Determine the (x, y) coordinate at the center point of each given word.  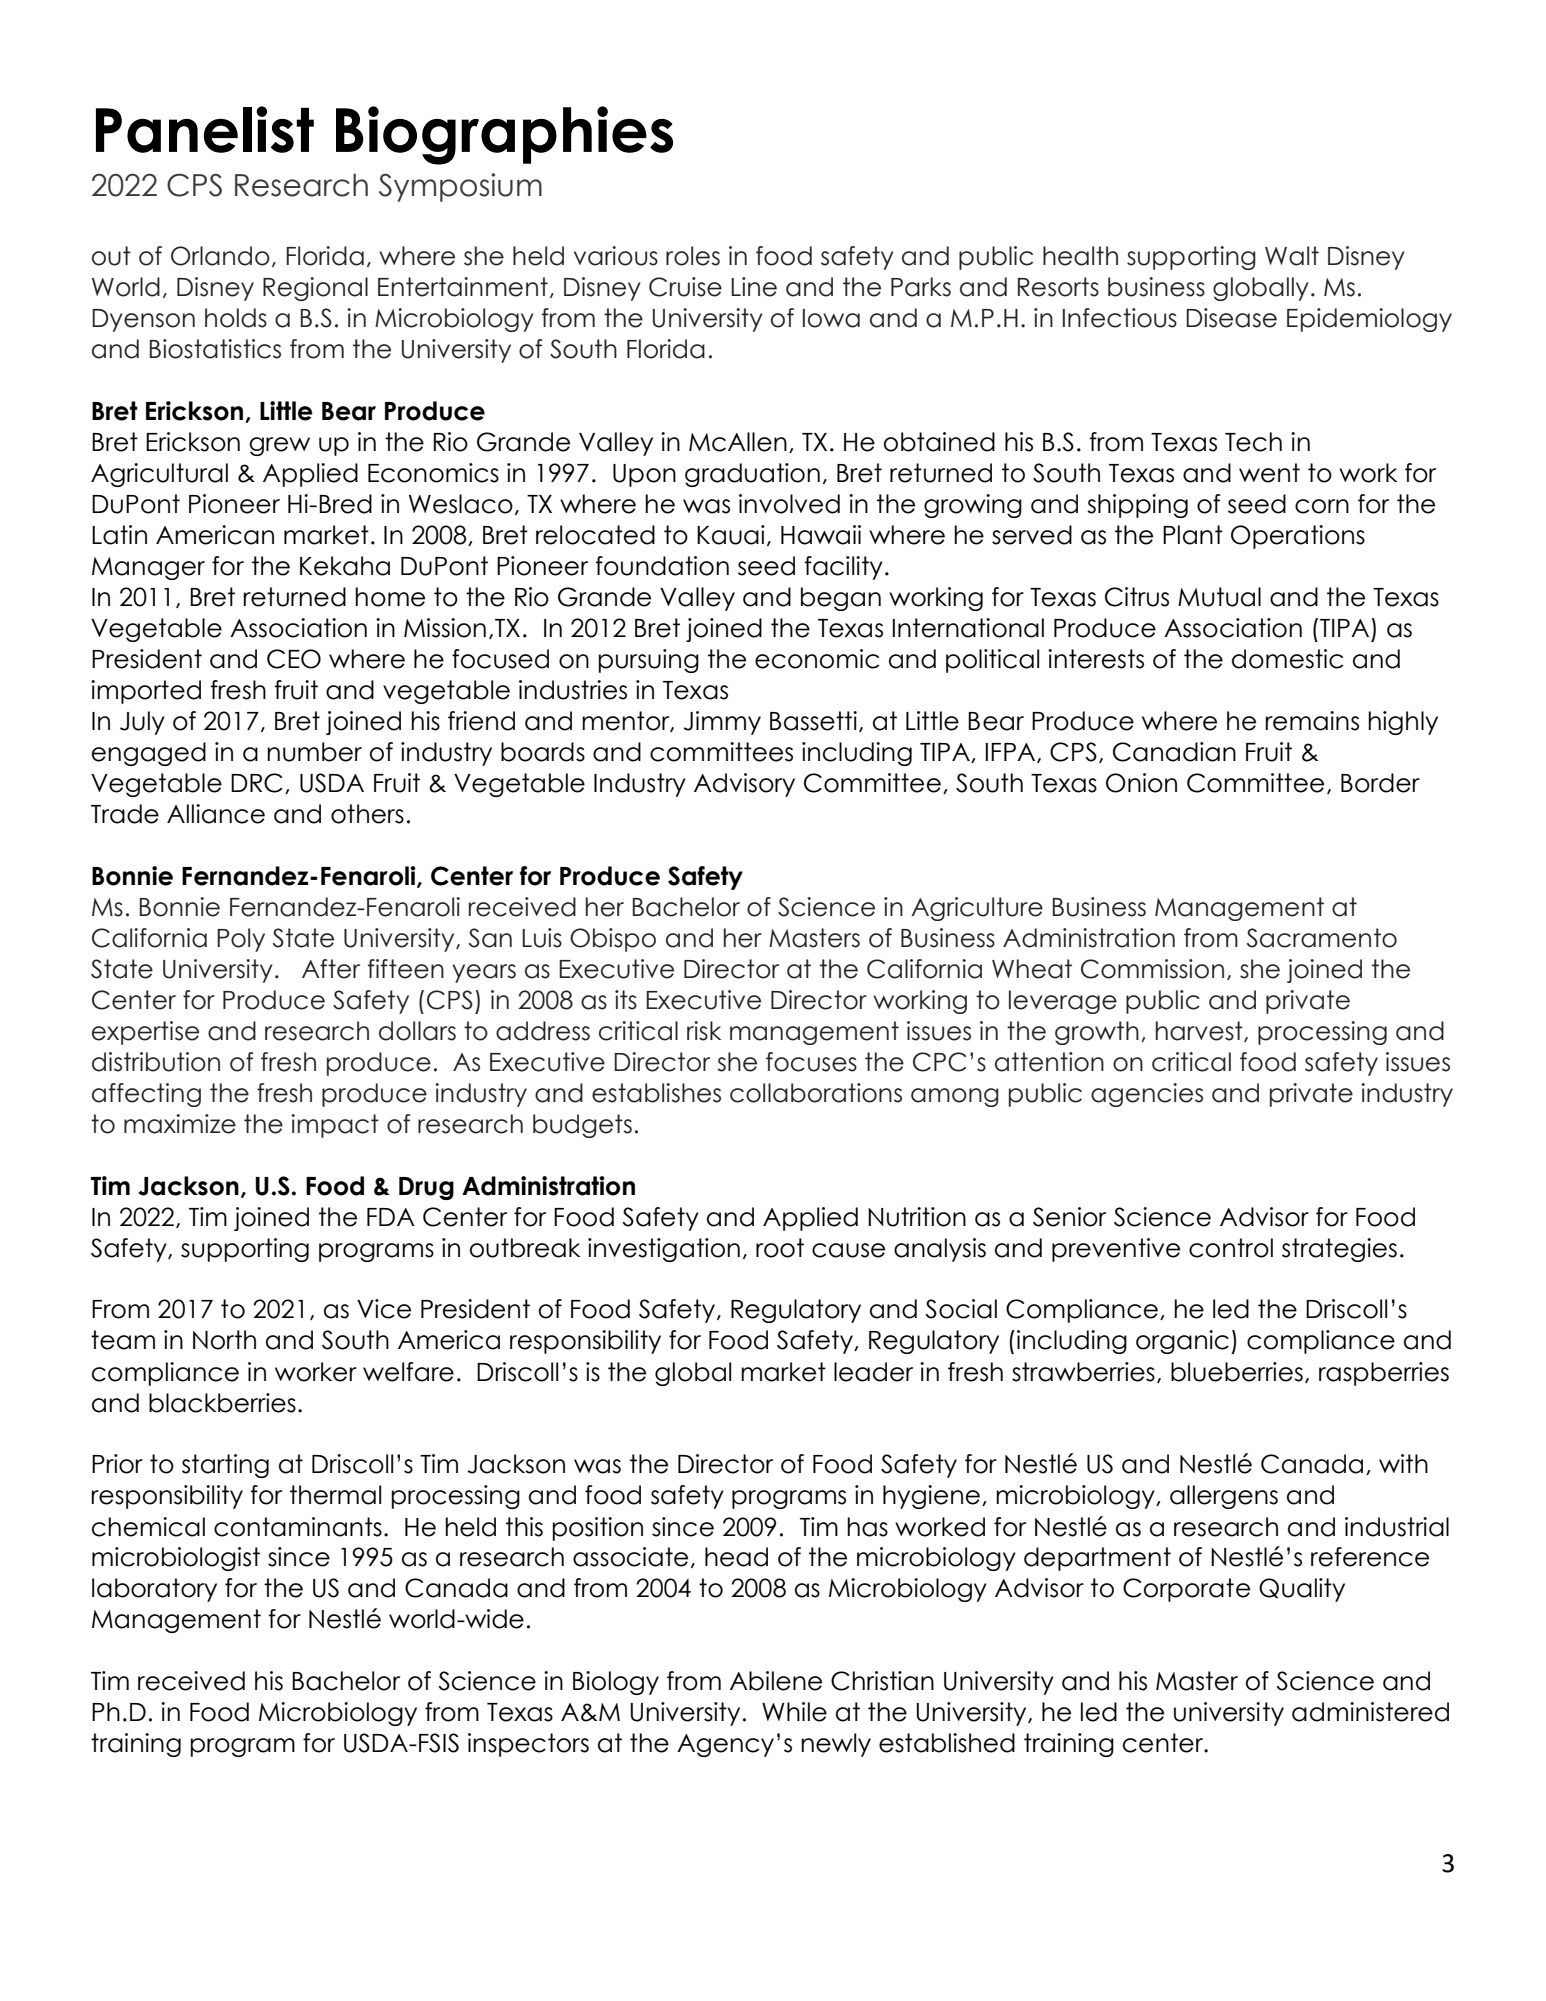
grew (279, 446)
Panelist (205, 129)
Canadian (1174, 752)
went (1269, 473)
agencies (1147, 1095)
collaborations (816, 1093)
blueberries (1237, 1372)
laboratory (154, 1590)
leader (873, 1372)
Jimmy (722, 723)
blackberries (222, 1403)
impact (335, 1126)
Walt (1292, 256)
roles (693, 256)
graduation (752, 475)
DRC (256, 783)
